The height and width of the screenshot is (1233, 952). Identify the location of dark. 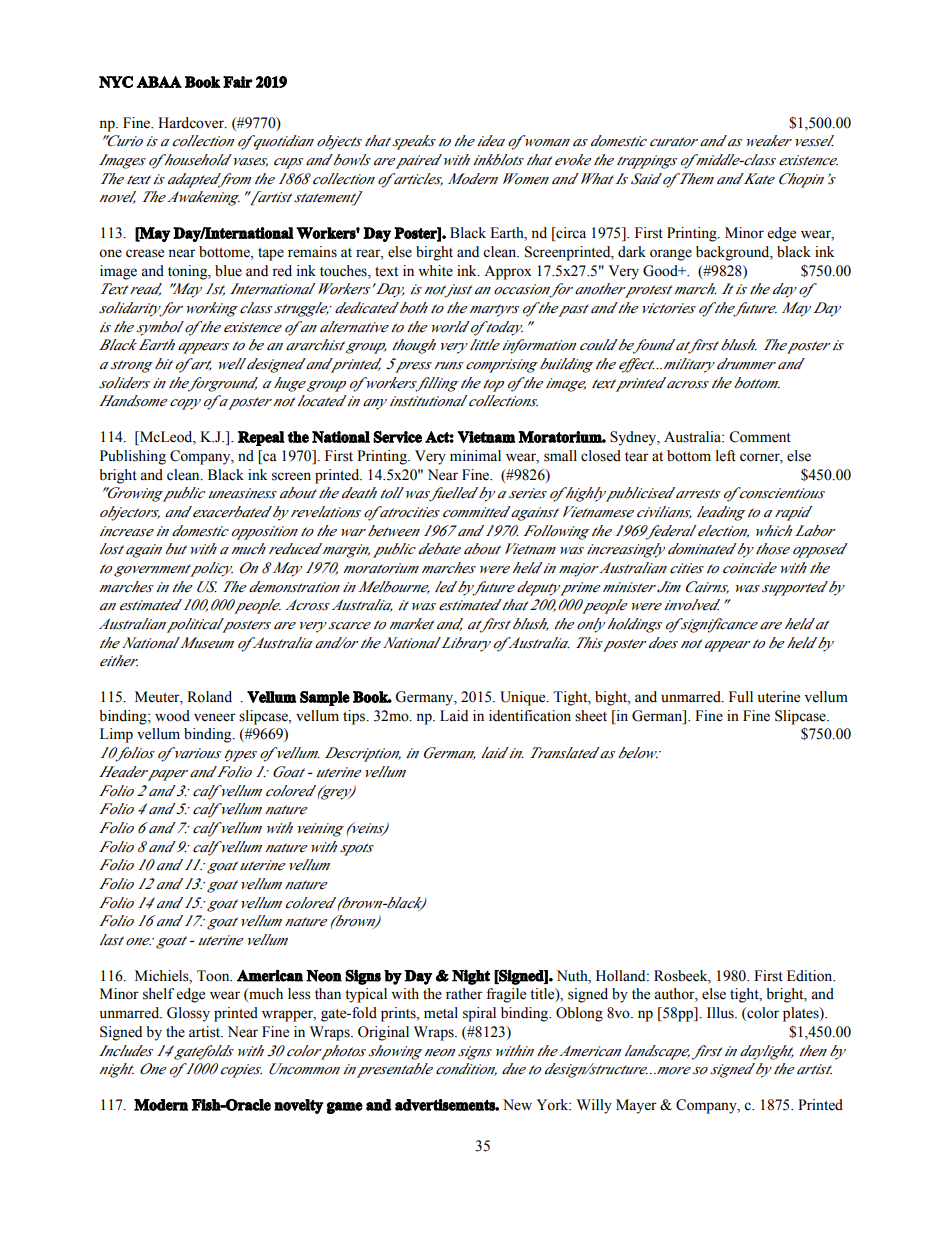
(632, 252).
